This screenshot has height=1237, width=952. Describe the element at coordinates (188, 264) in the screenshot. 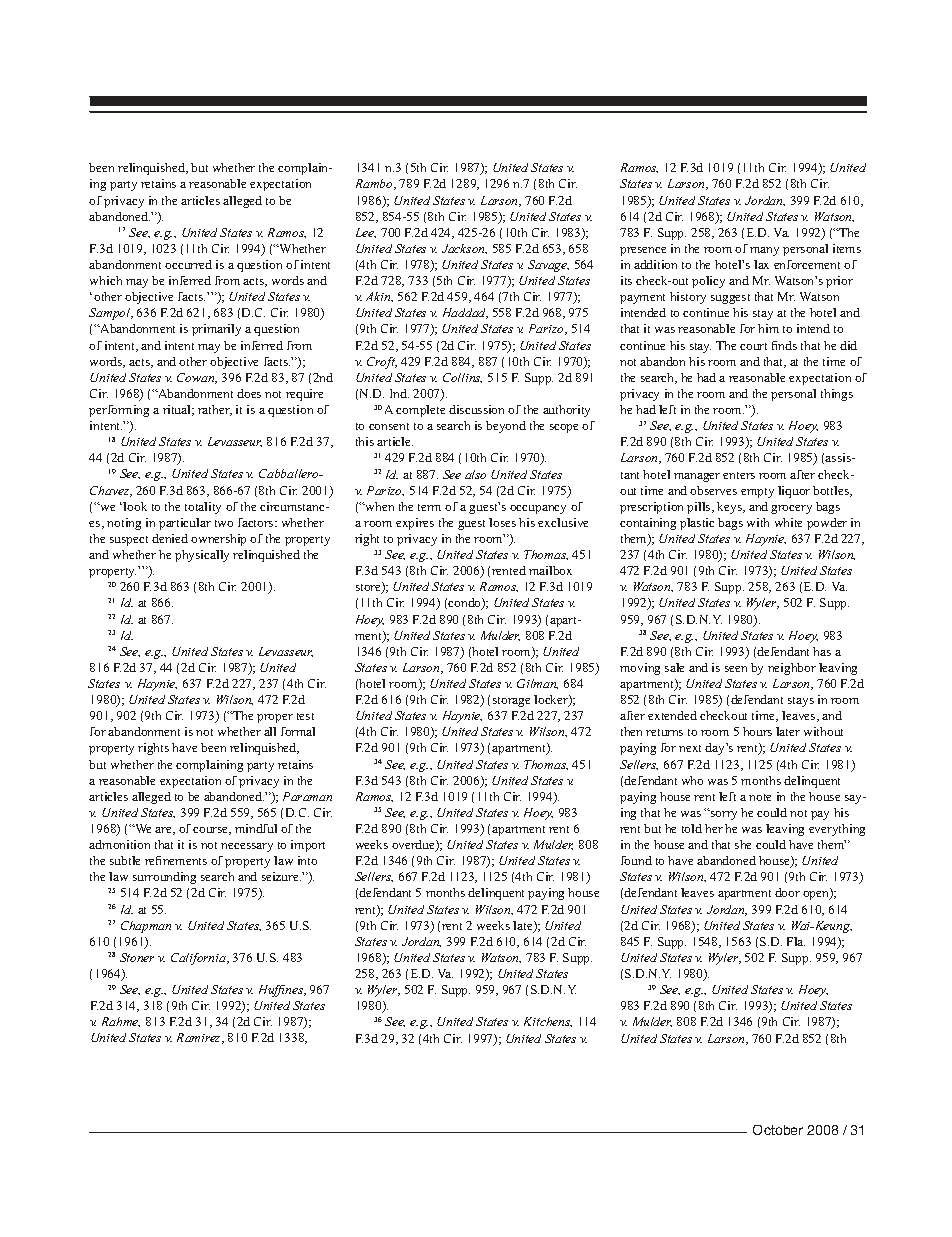

I see `occurred` at that location.
